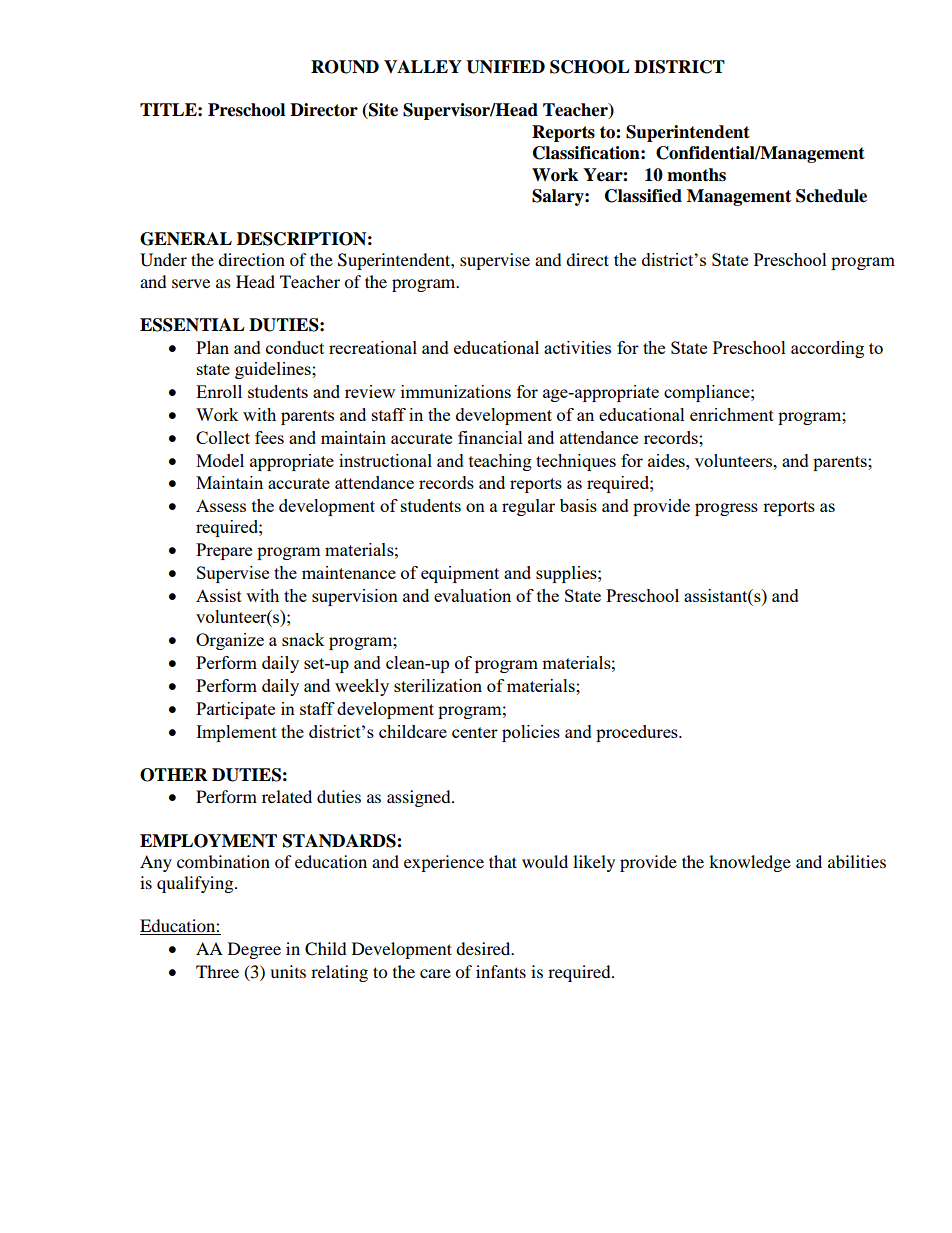  I want to click on Assess, so click(221, 505).
